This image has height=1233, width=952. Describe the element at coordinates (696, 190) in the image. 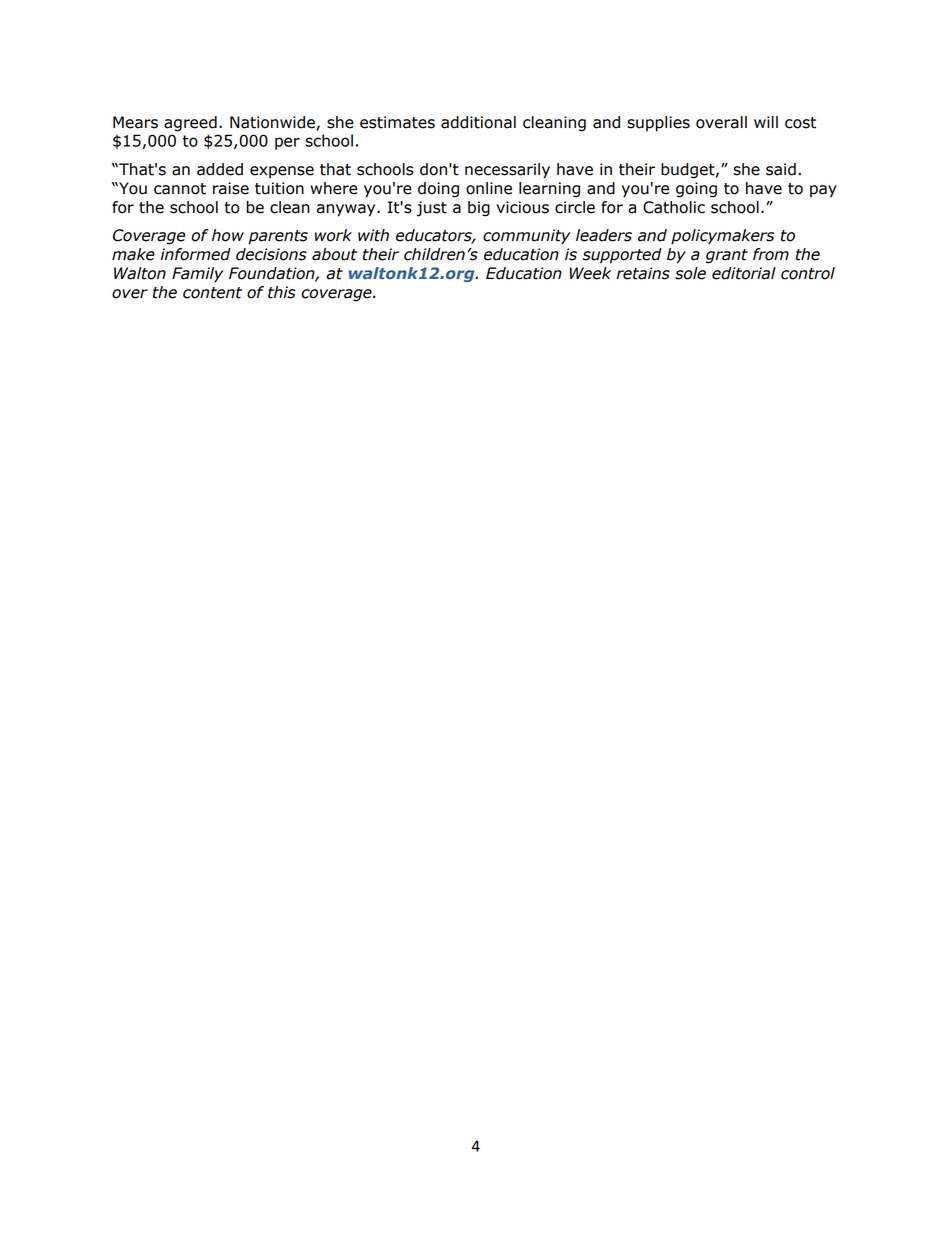

I see `going` at that location.
